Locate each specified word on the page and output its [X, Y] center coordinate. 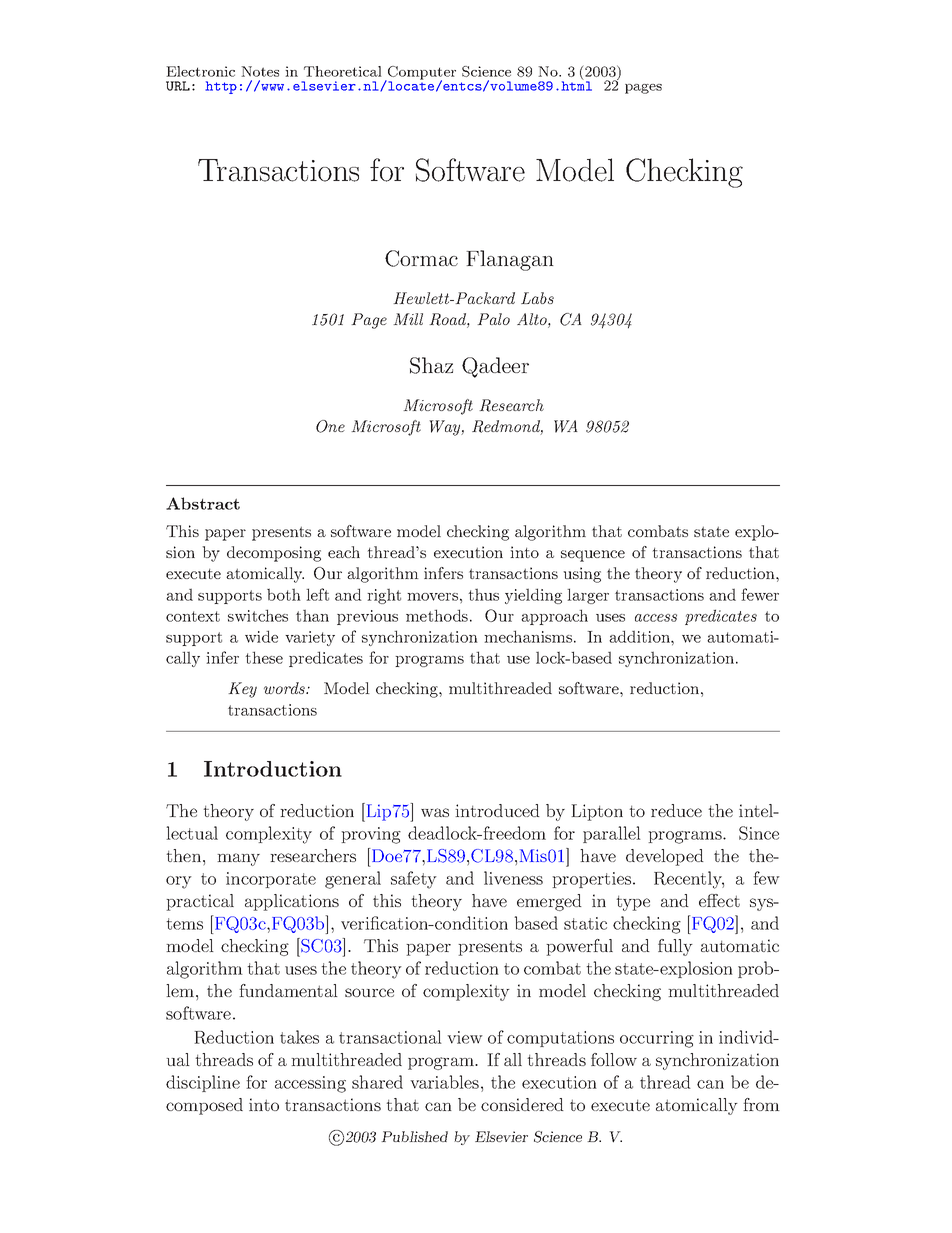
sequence [593, 556]
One [330, 426]
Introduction [273, 769]
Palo [493, 319]
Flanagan [510, 260]
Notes [260, 71]
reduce [676, 810]
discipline [203, 1083]
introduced [497, 810]
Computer [421, 74]
